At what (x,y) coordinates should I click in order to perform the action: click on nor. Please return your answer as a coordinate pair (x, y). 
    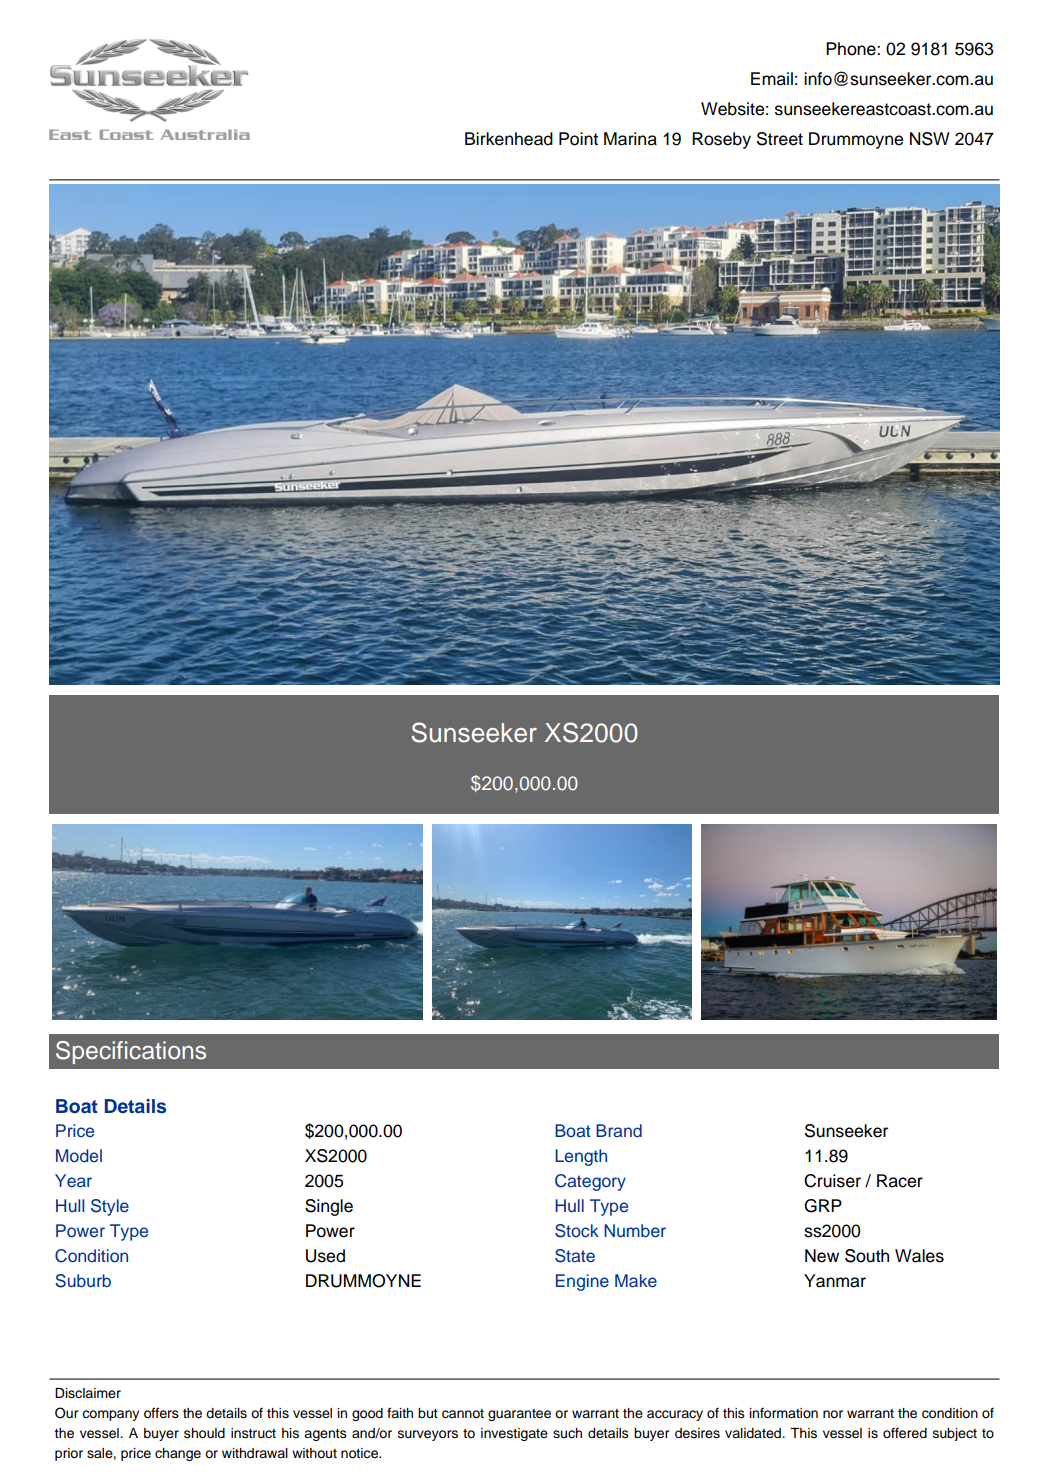
    Looking at the image, I should click on (833, 1414).
